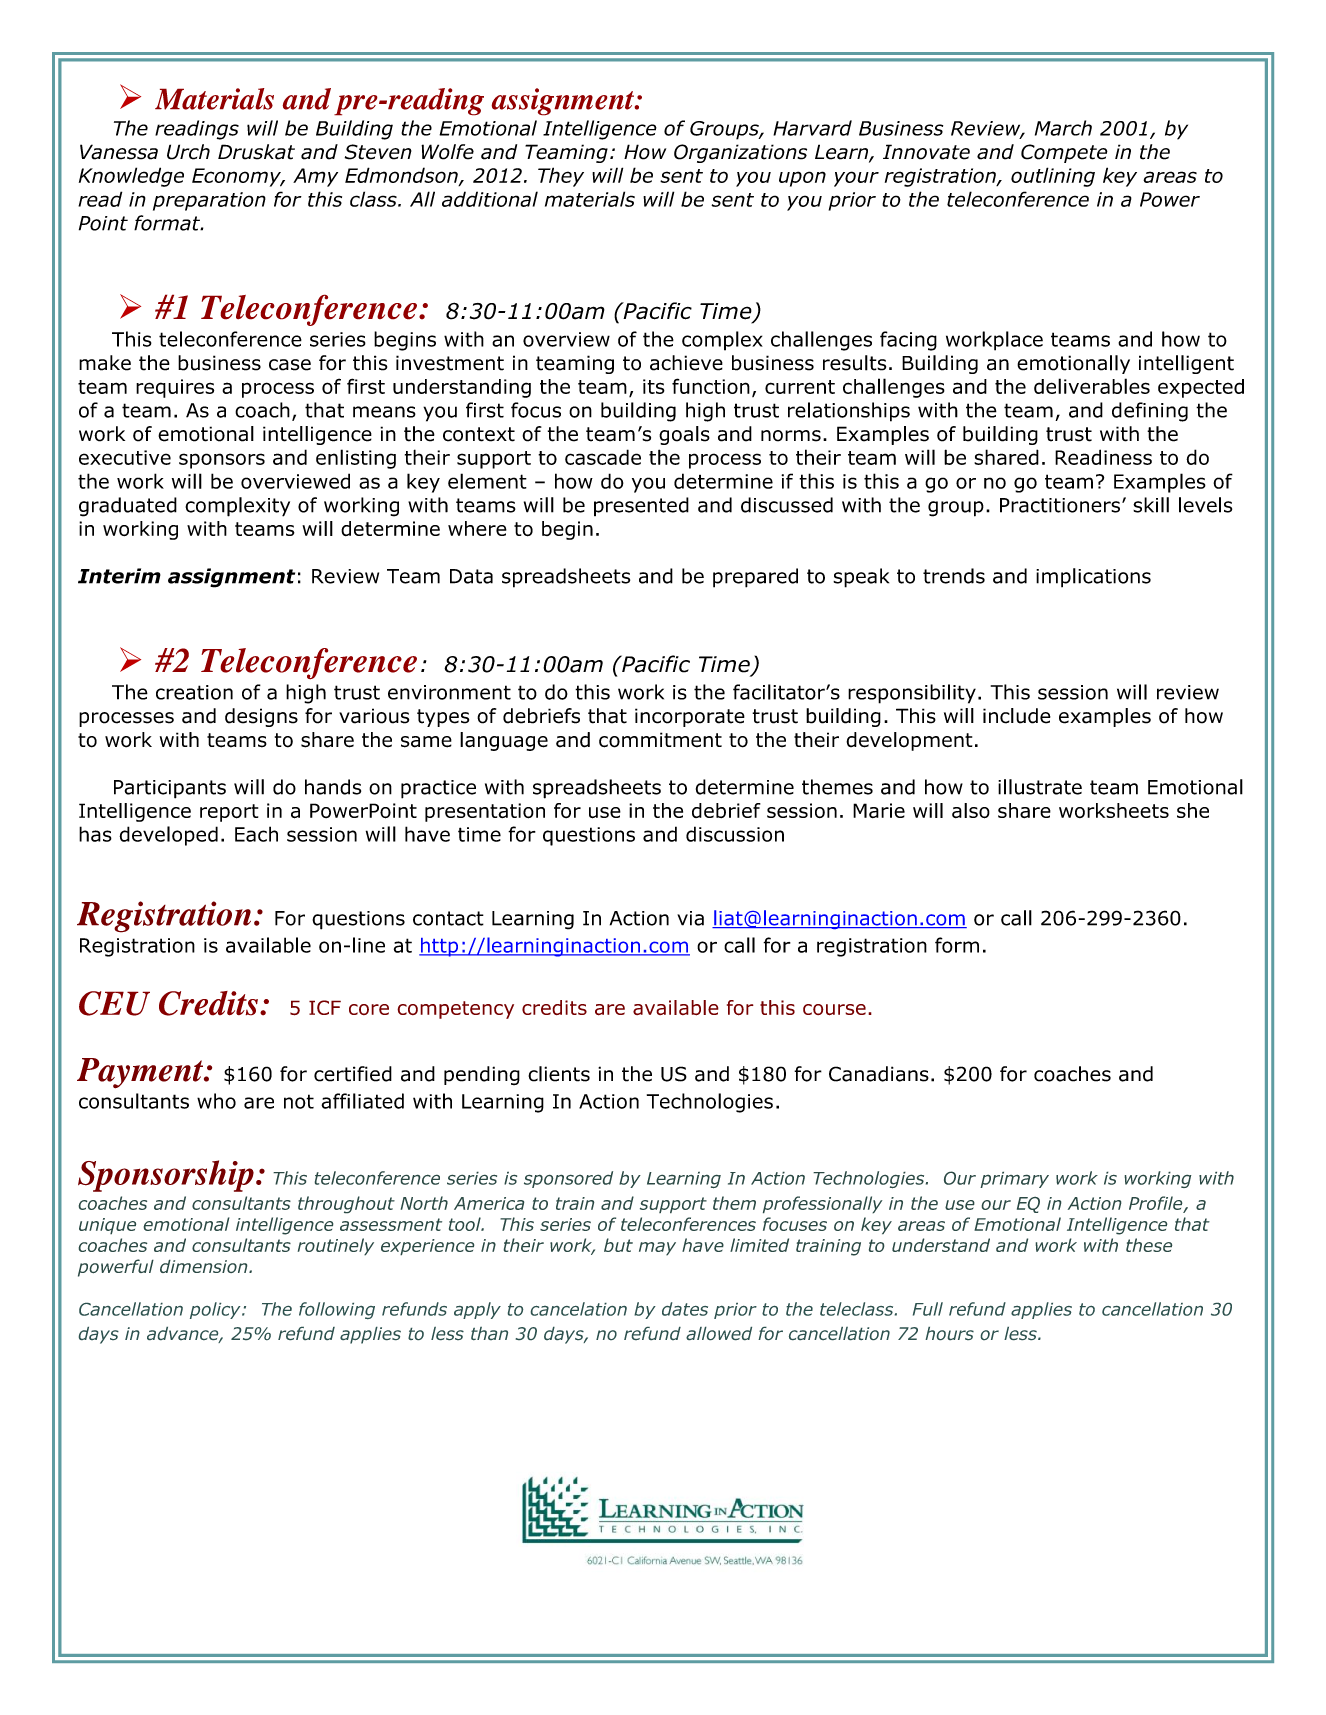 The width and height of the document is (1326, 1715). Describe the element at coordinates (559, 1074) in the document. I see `clients` at that location.
